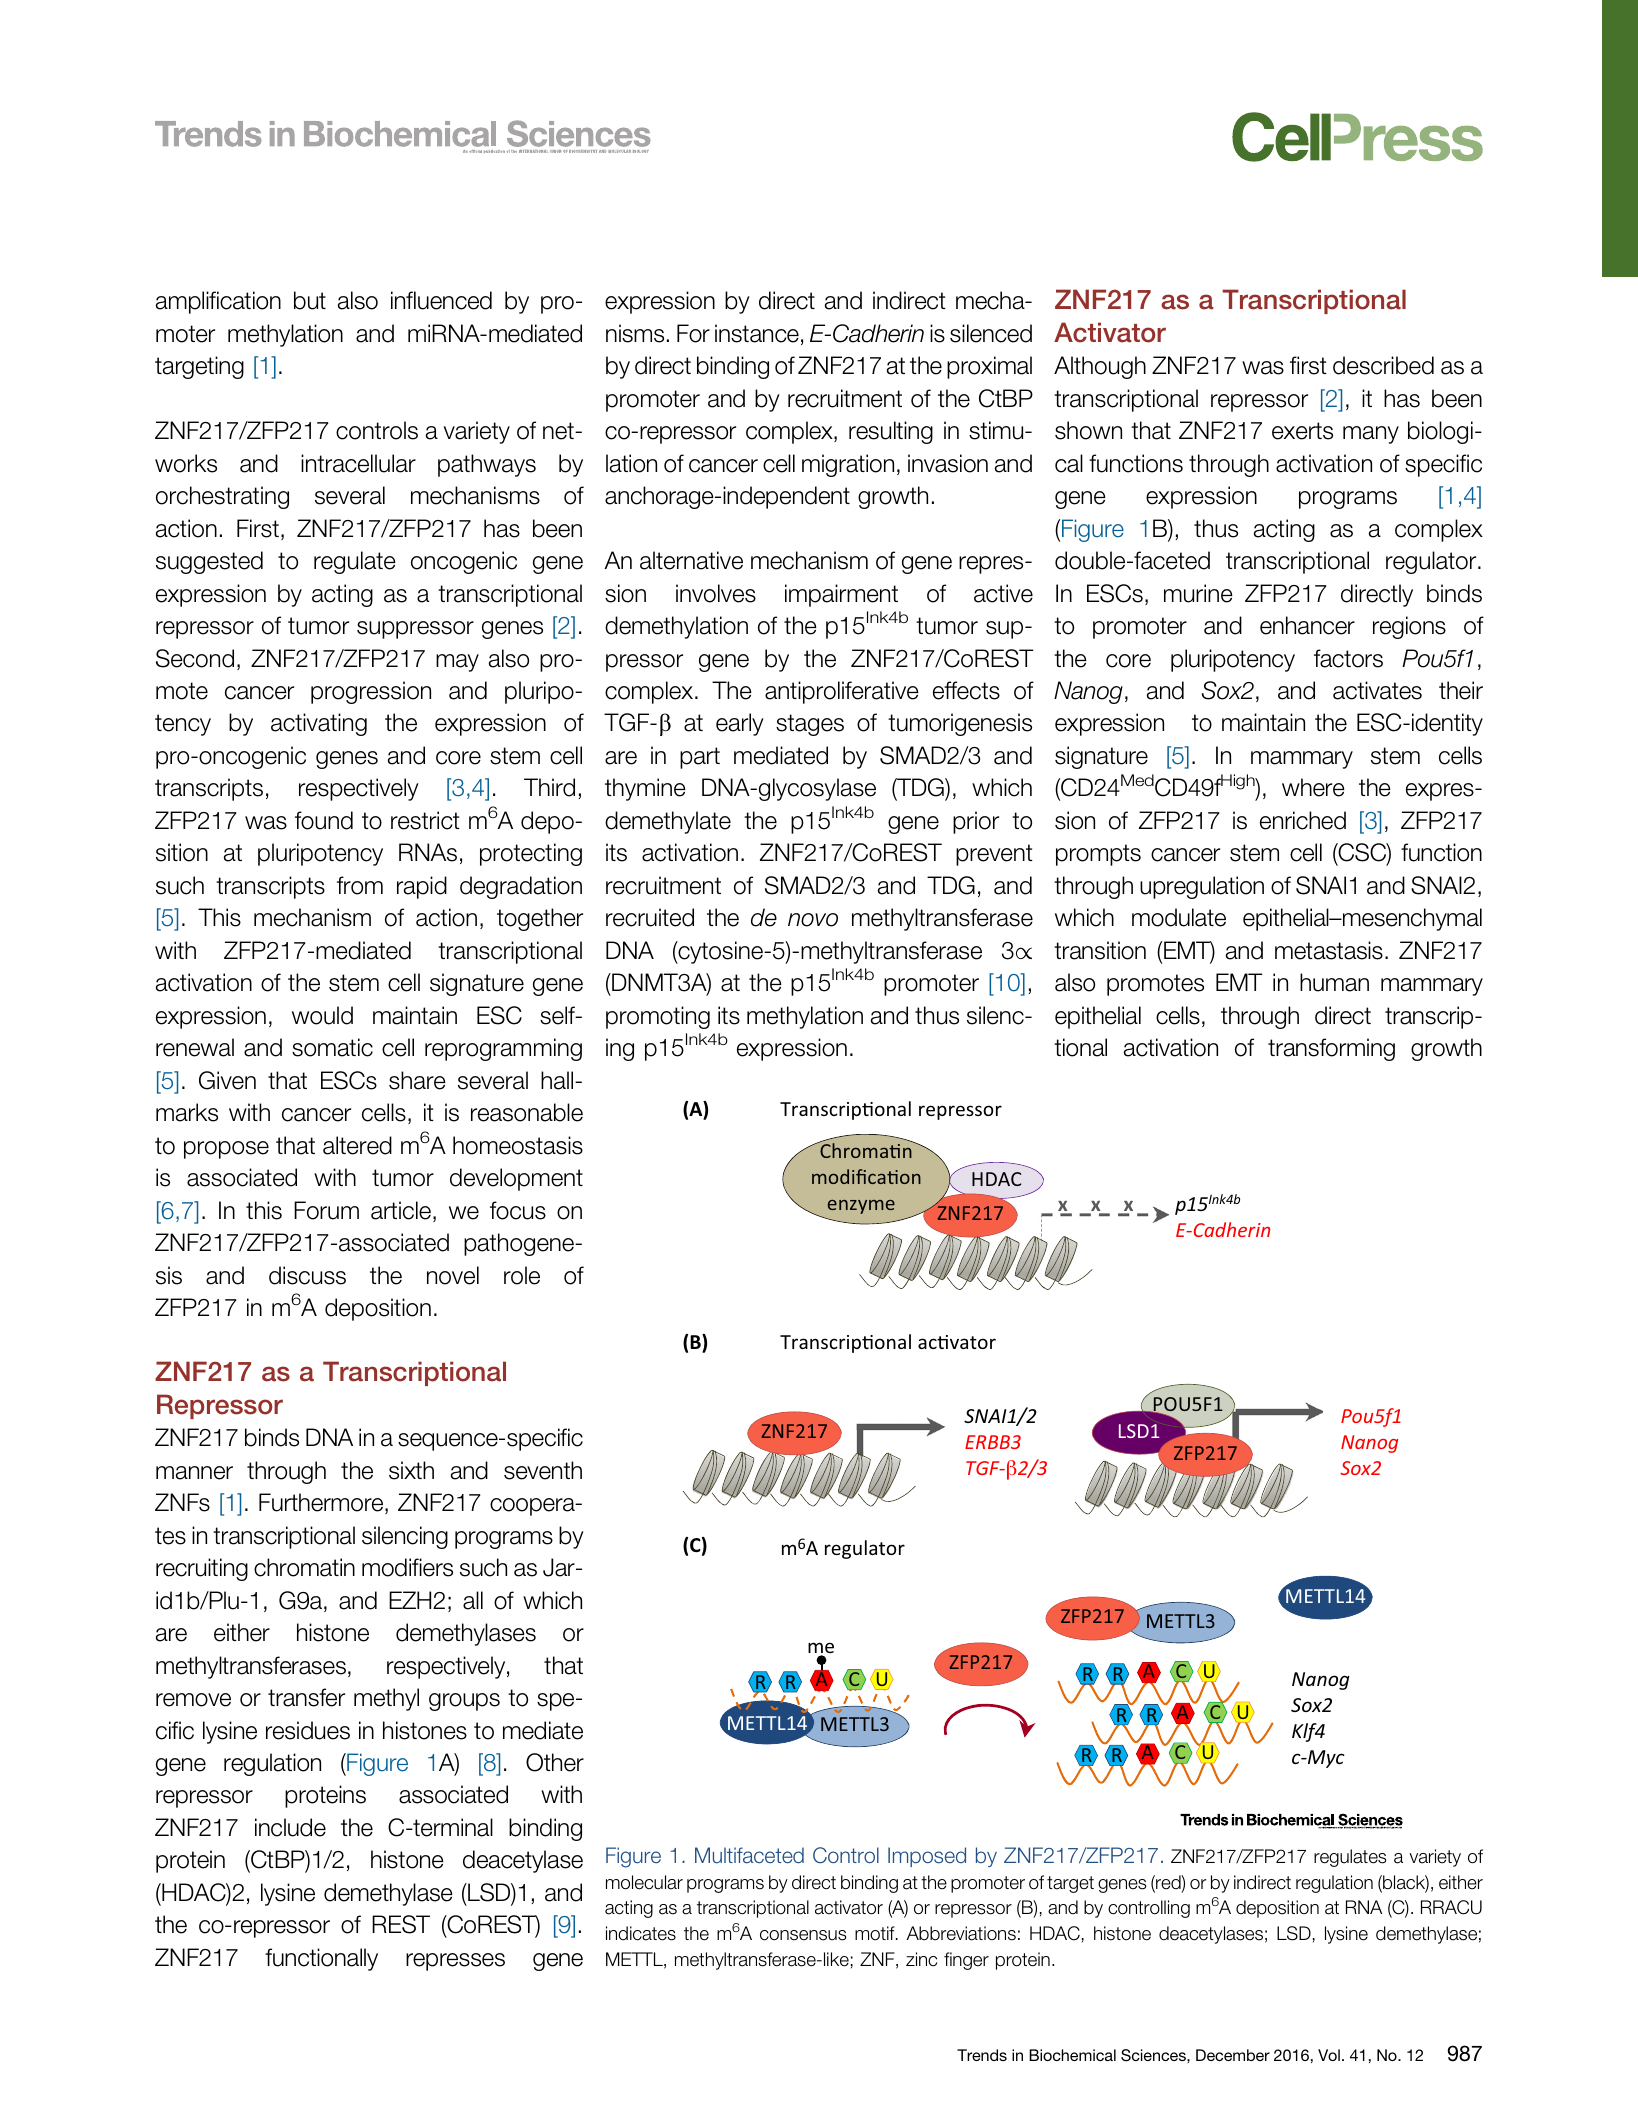 This screenshot has height=2127, width=1638. What do you see at coordinates (1383, 365) in the screenshot?
I see `described` at bounding box center [1383, 365].
